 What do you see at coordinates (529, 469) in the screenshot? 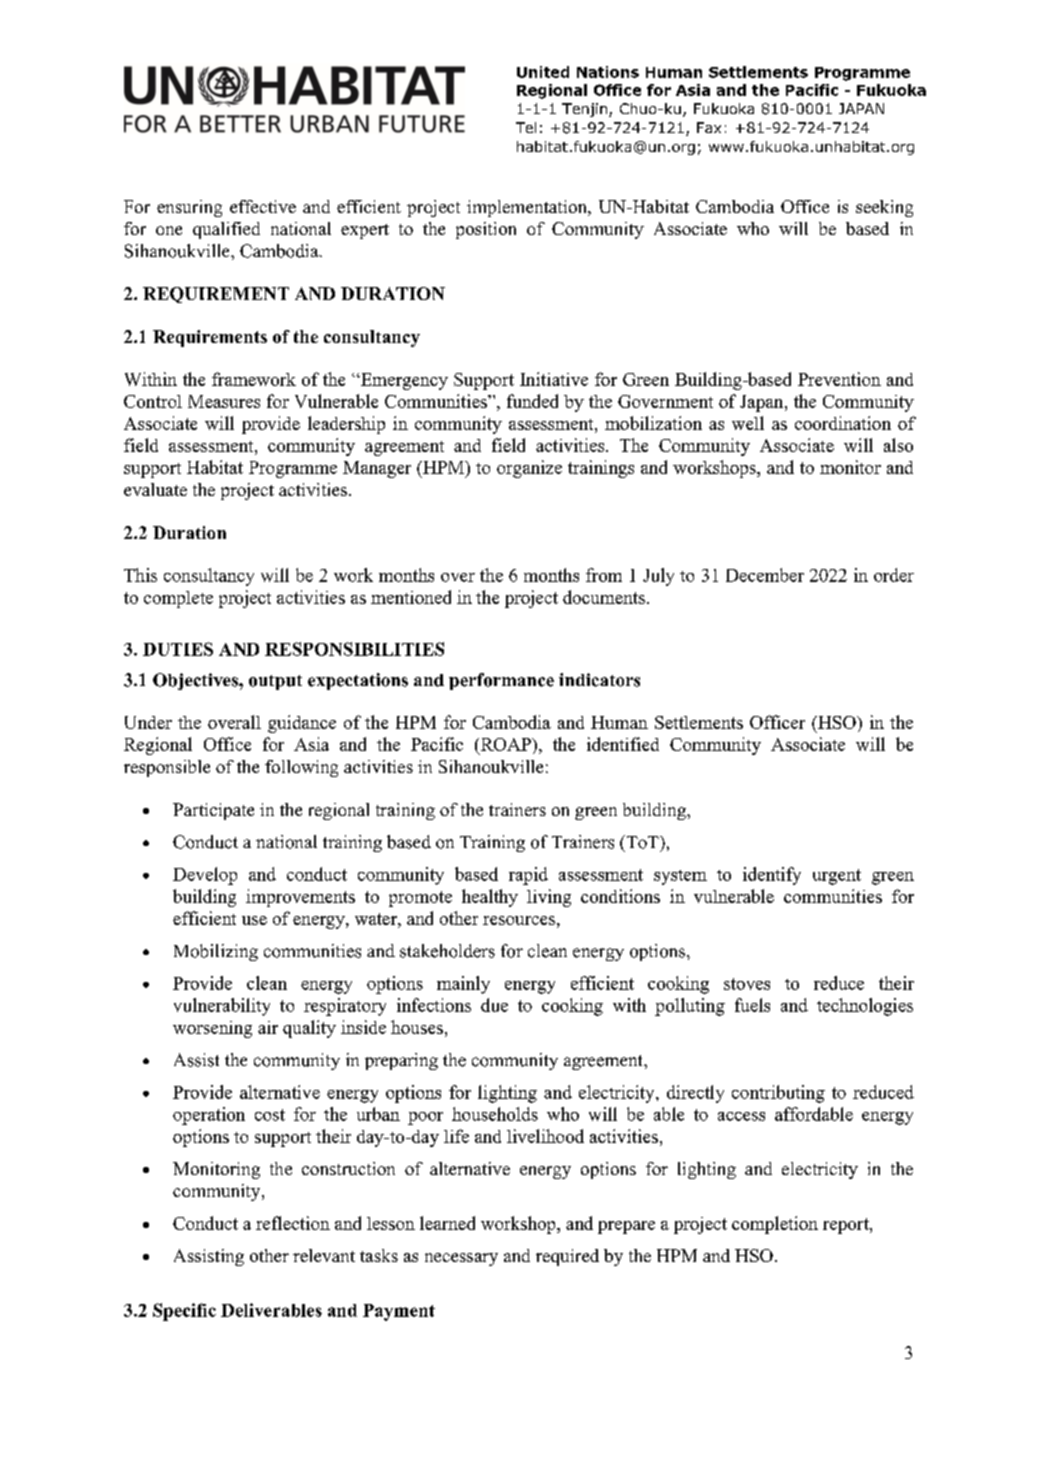
I see `organize` at bounding box center [529, 469].
